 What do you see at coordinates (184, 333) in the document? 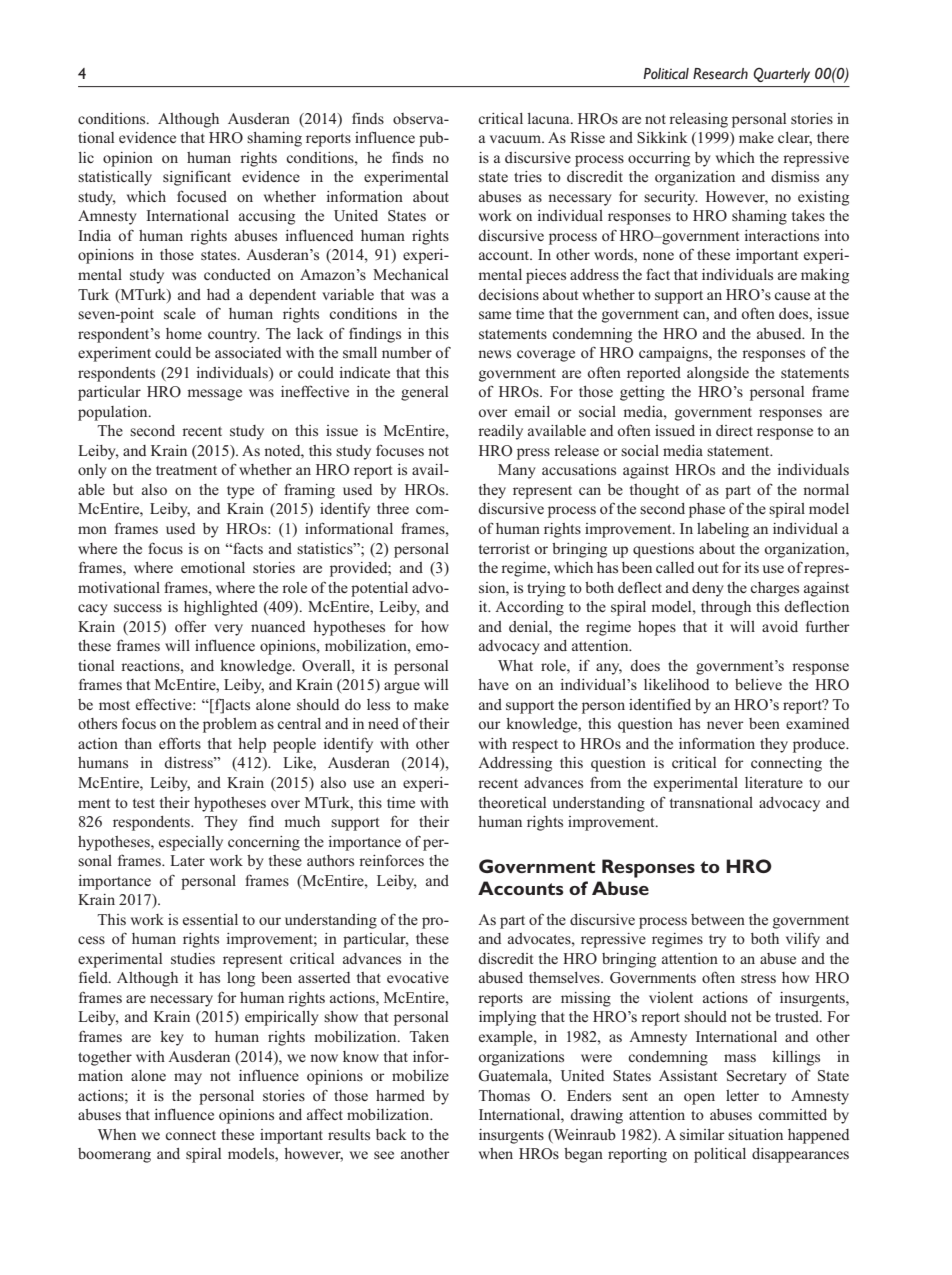
I see `home` at bounding box center [184, 333].
